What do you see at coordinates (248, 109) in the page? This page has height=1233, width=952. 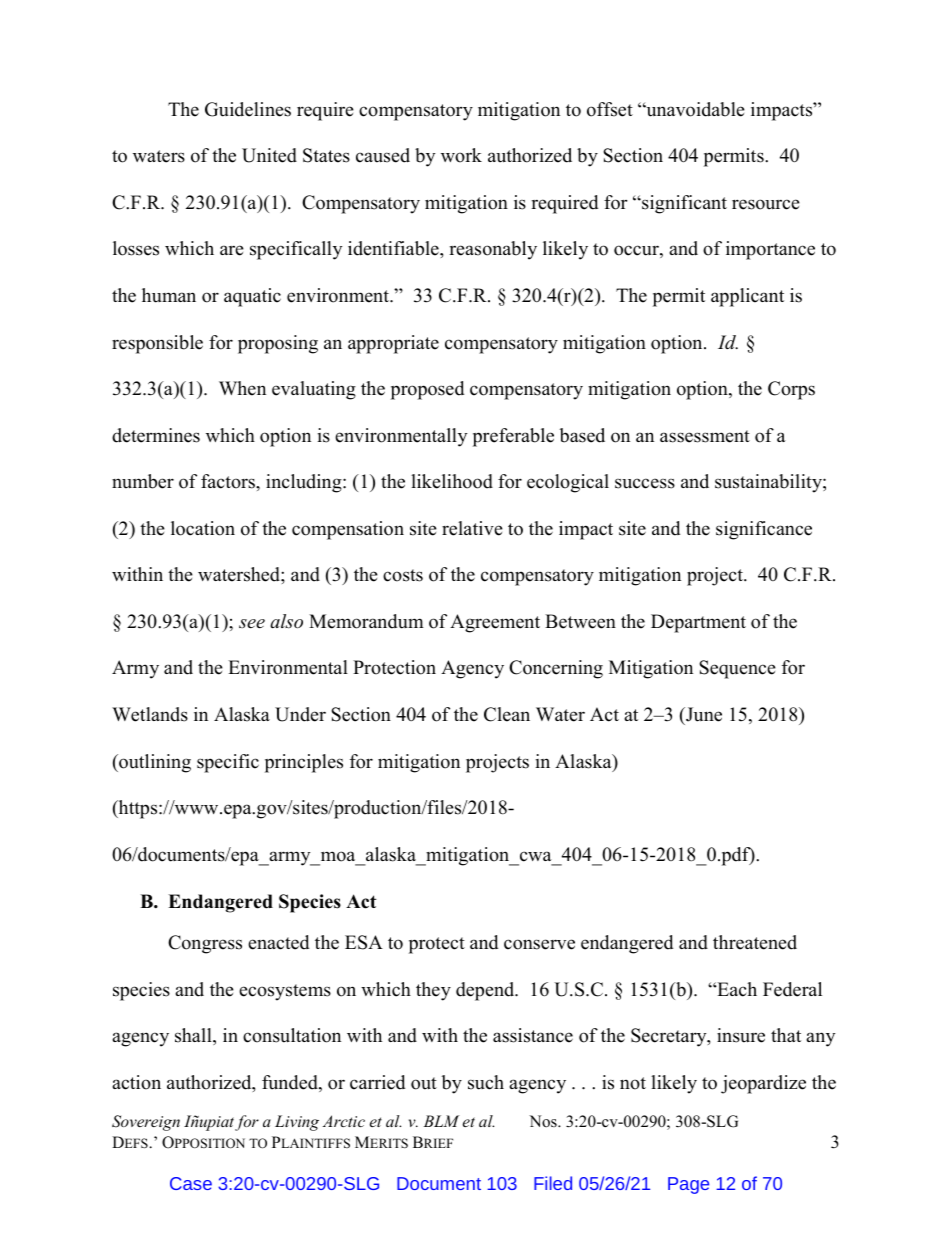 I see `Guidelines` at bounding box center [248, 109].
